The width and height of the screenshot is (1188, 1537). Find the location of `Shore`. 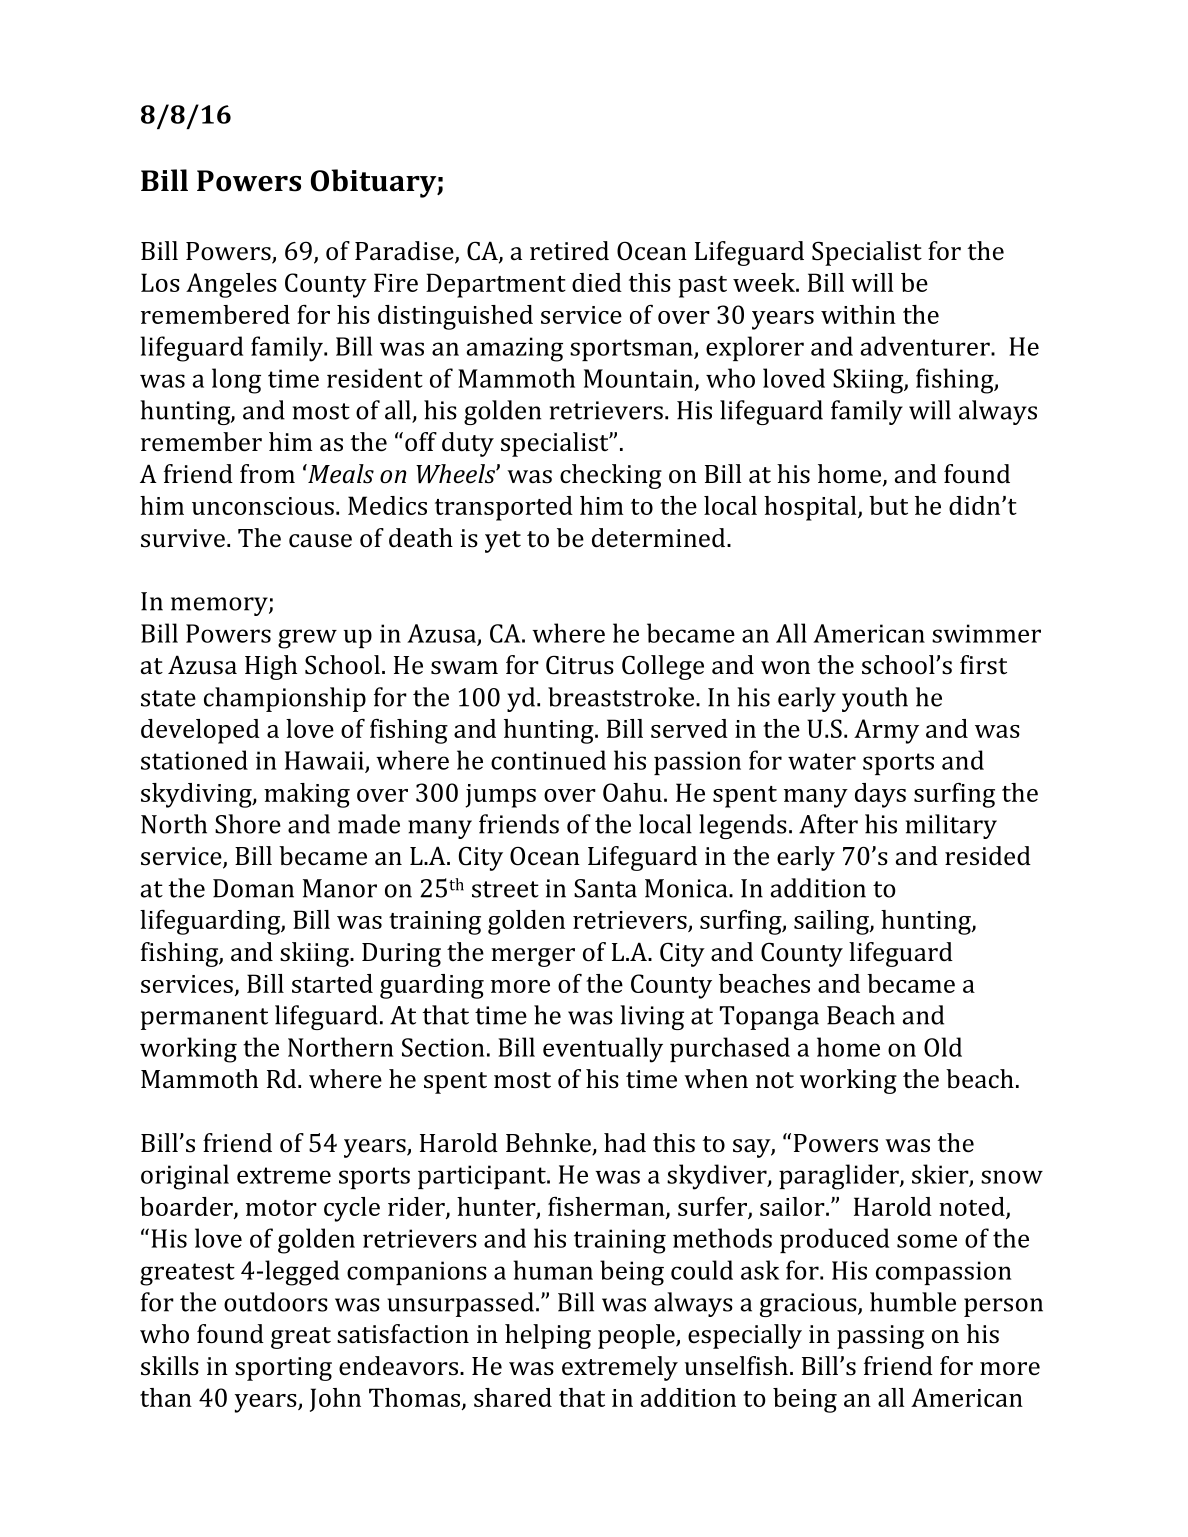

Shore is located at coordinates (248, 824).
